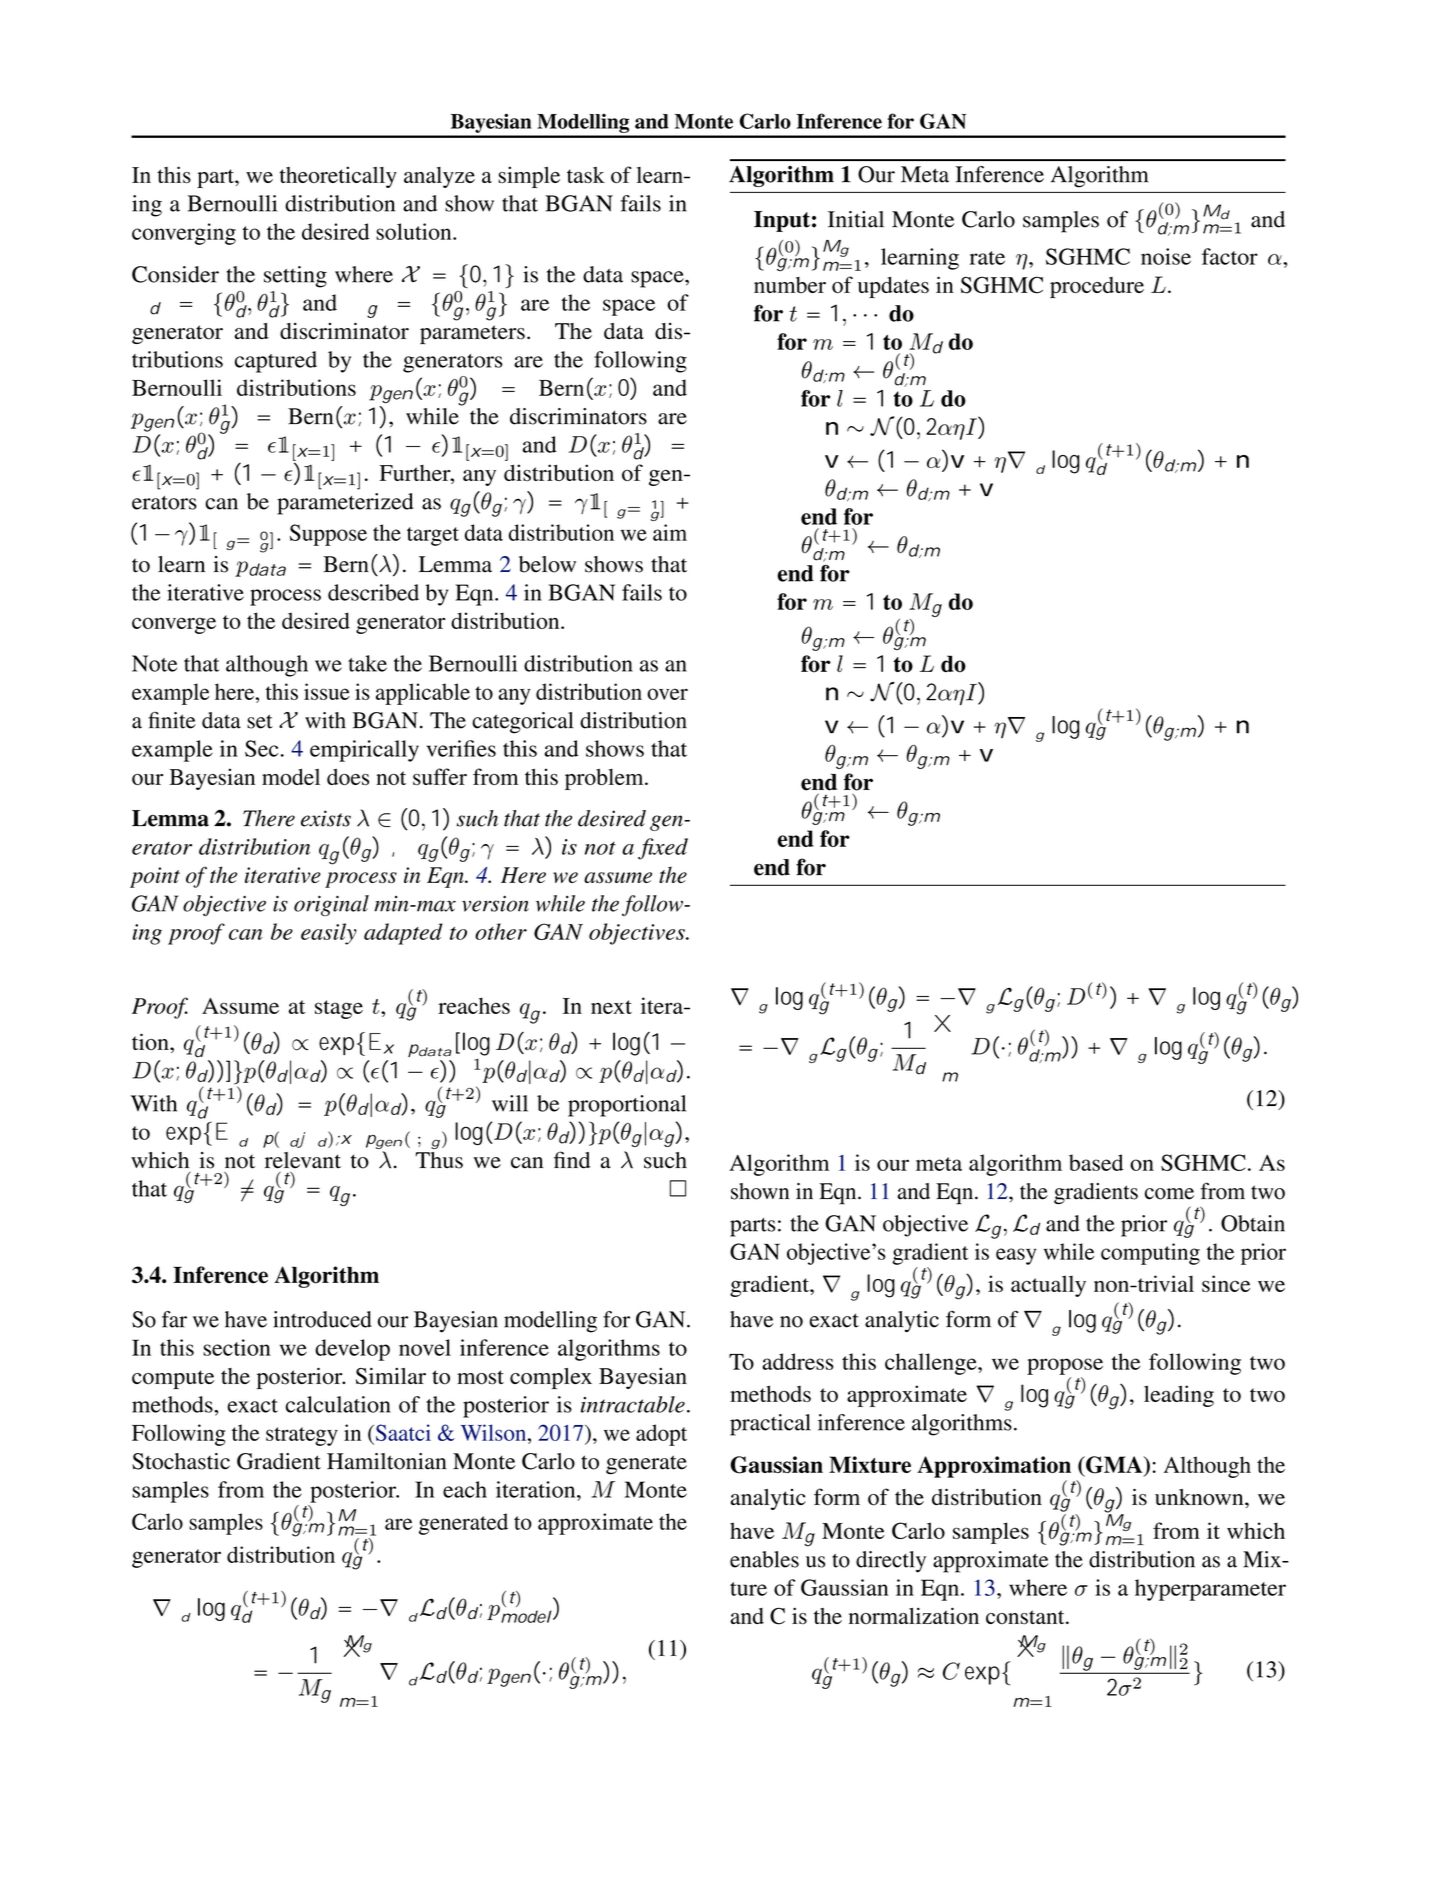 Image resolution: width=1453 pixels, height=1880 pixels. I want to click on find, so click(572, 1160).
